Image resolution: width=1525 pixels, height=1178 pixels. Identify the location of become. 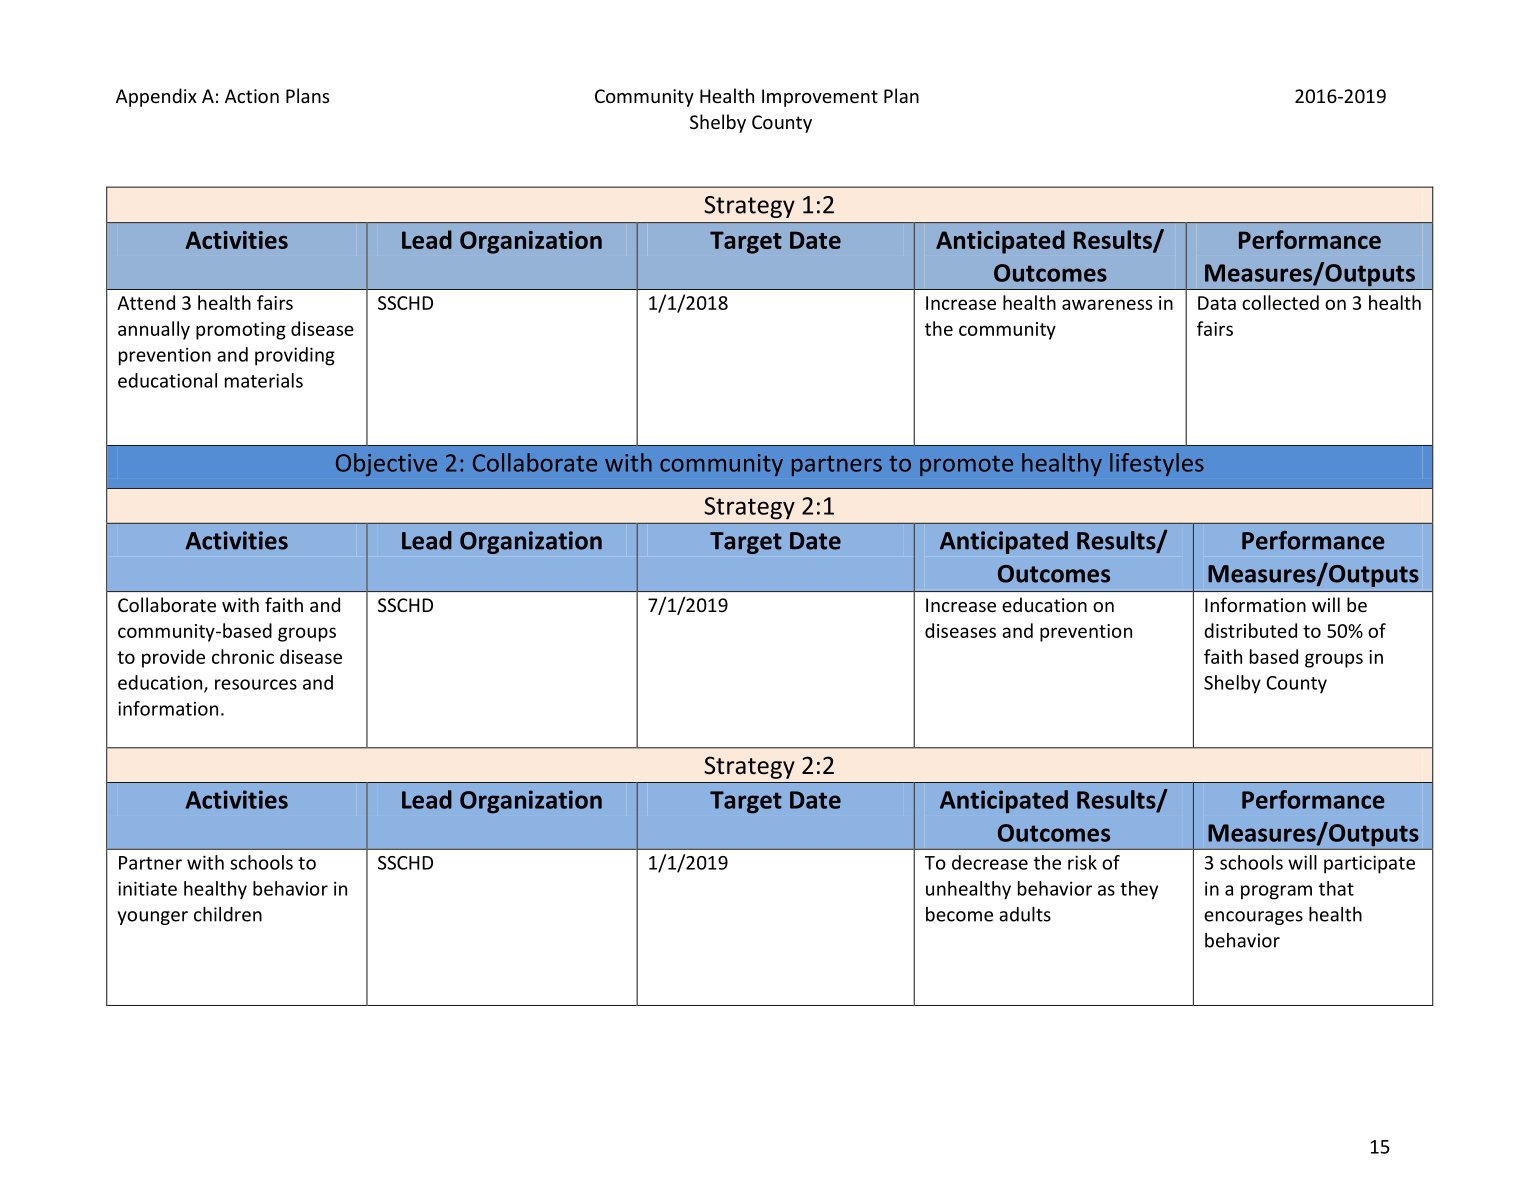
(959, 914).
